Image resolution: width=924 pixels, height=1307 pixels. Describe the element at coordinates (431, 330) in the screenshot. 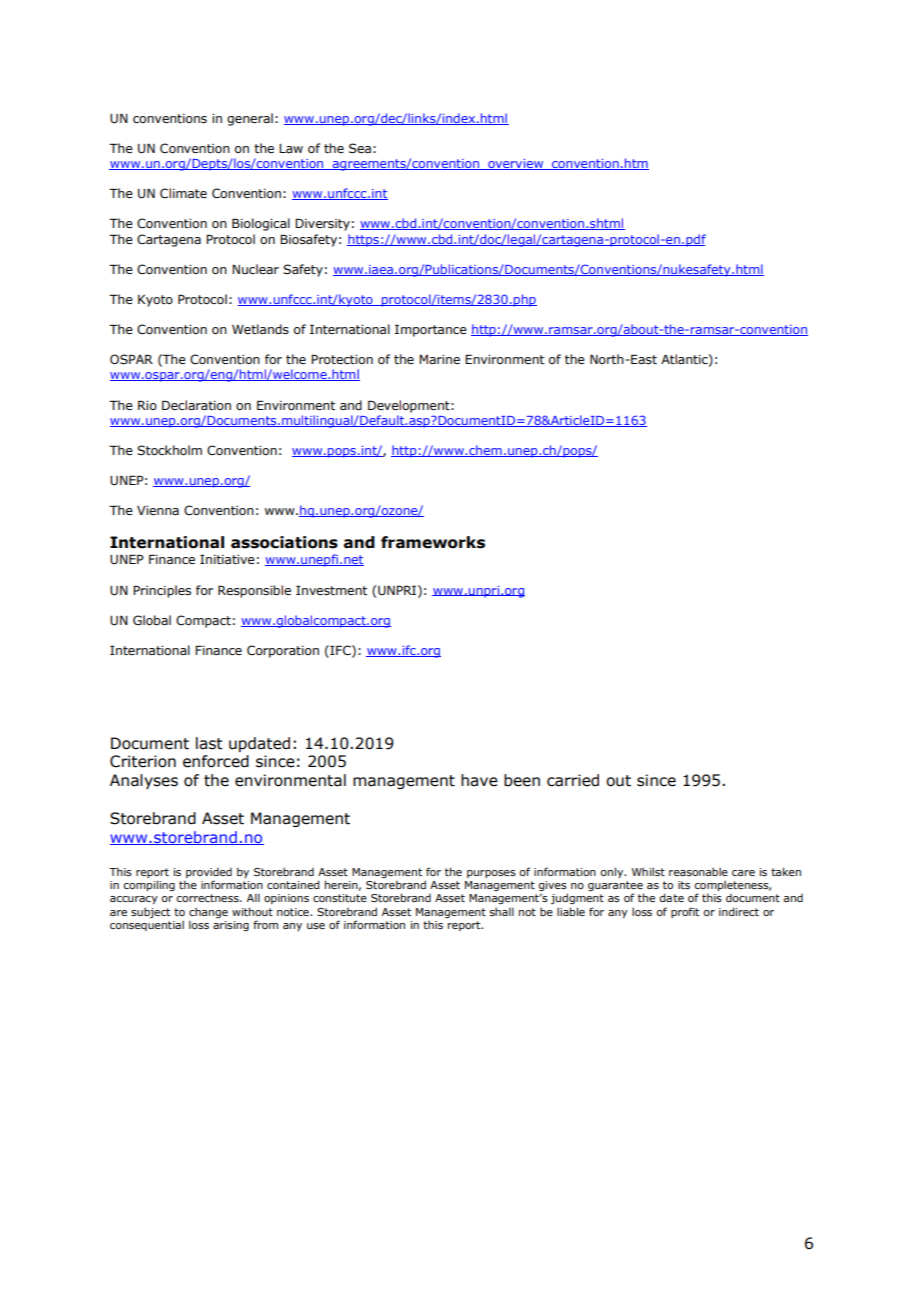

I see `Importance` at that location.
